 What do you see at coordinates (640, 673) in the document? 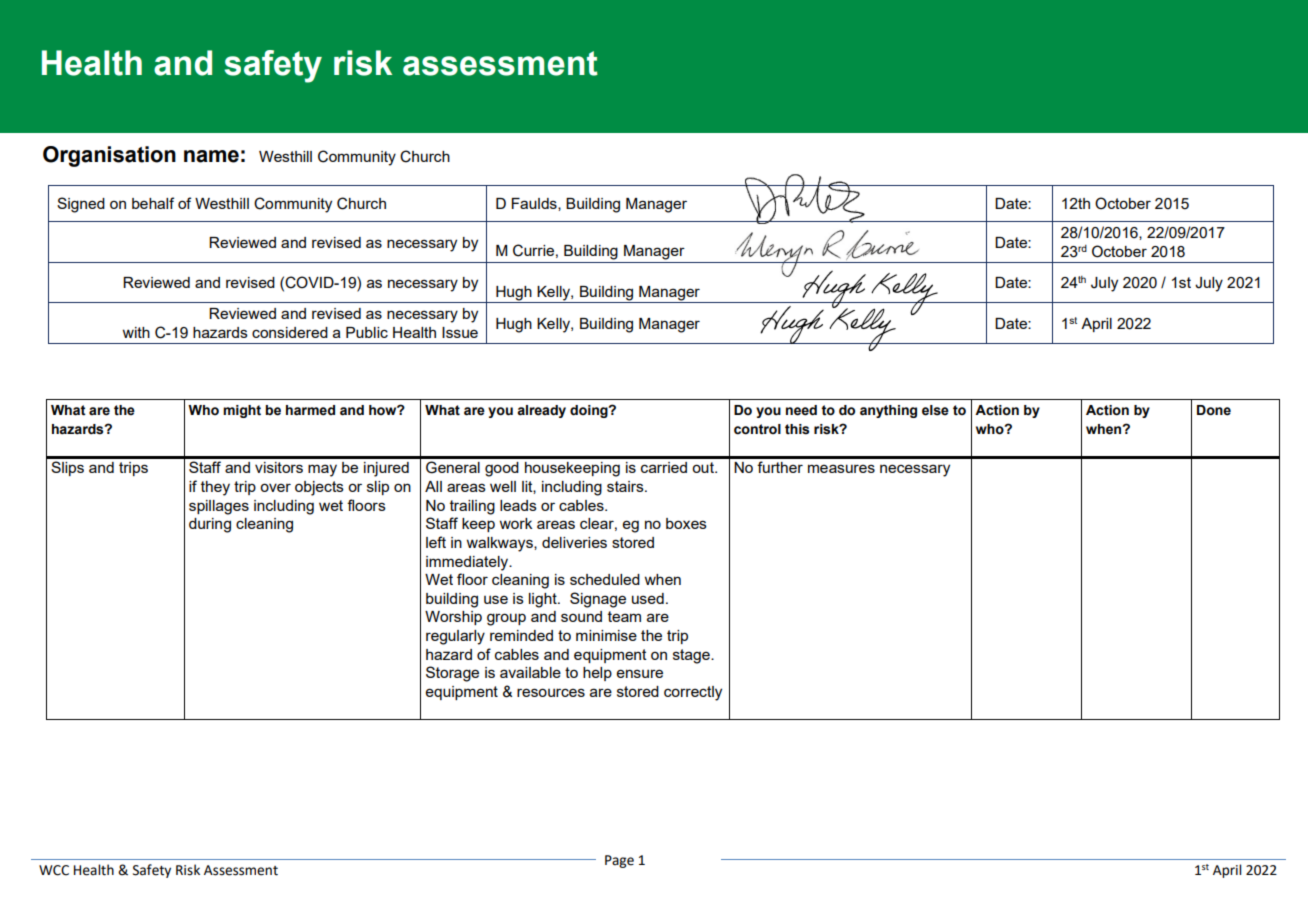
I see `ensure` at bounding box center [640, 673].
